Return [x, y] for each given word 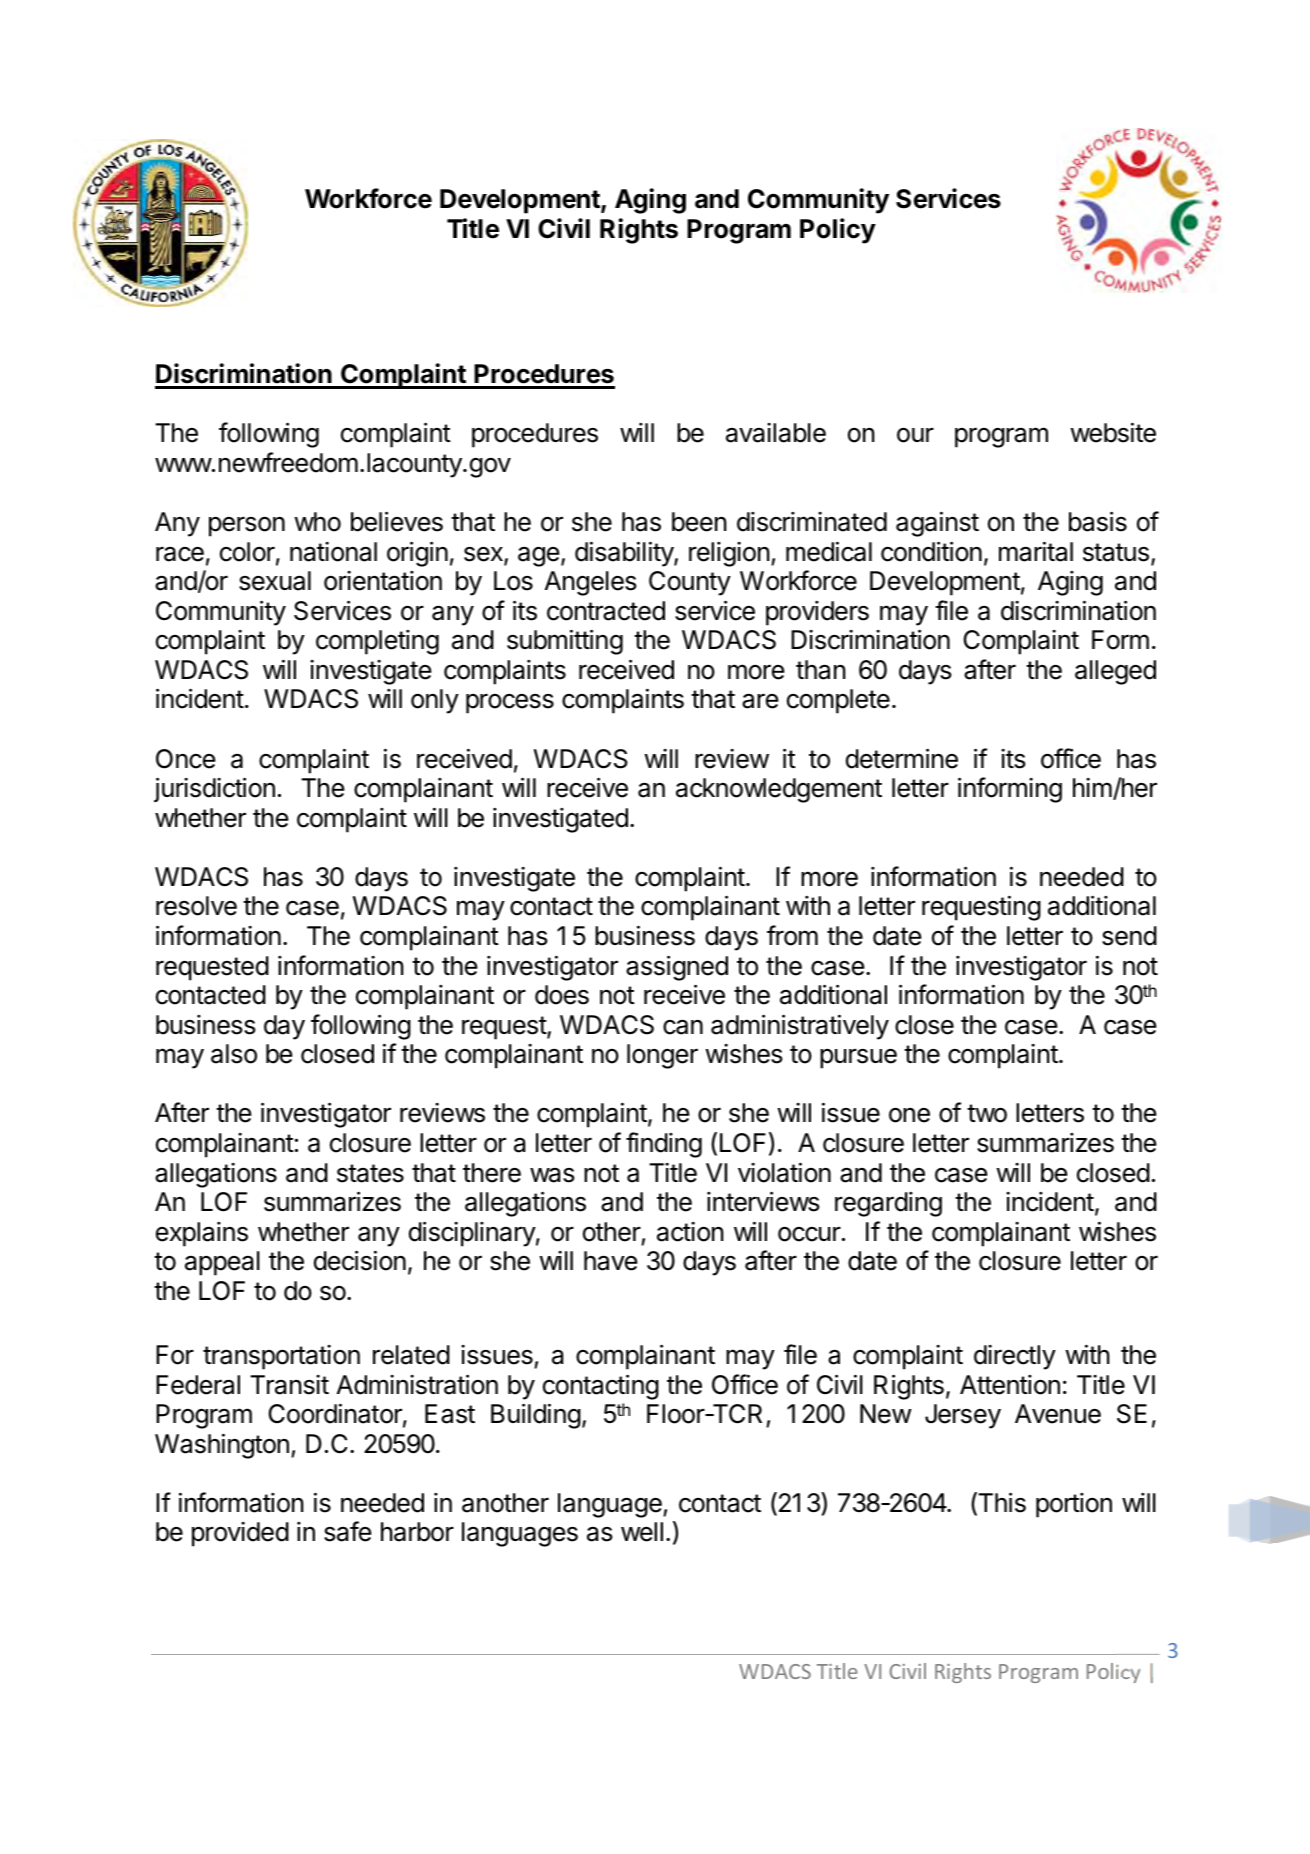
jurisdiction [214, 790]
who [317, 522]
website [1113, 432]
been [699, 522]
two [987, 1113]
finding [664, 1145]
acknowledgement [779, 790]
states [370, 1173]
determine [902, 758]
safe [348, 1531]
